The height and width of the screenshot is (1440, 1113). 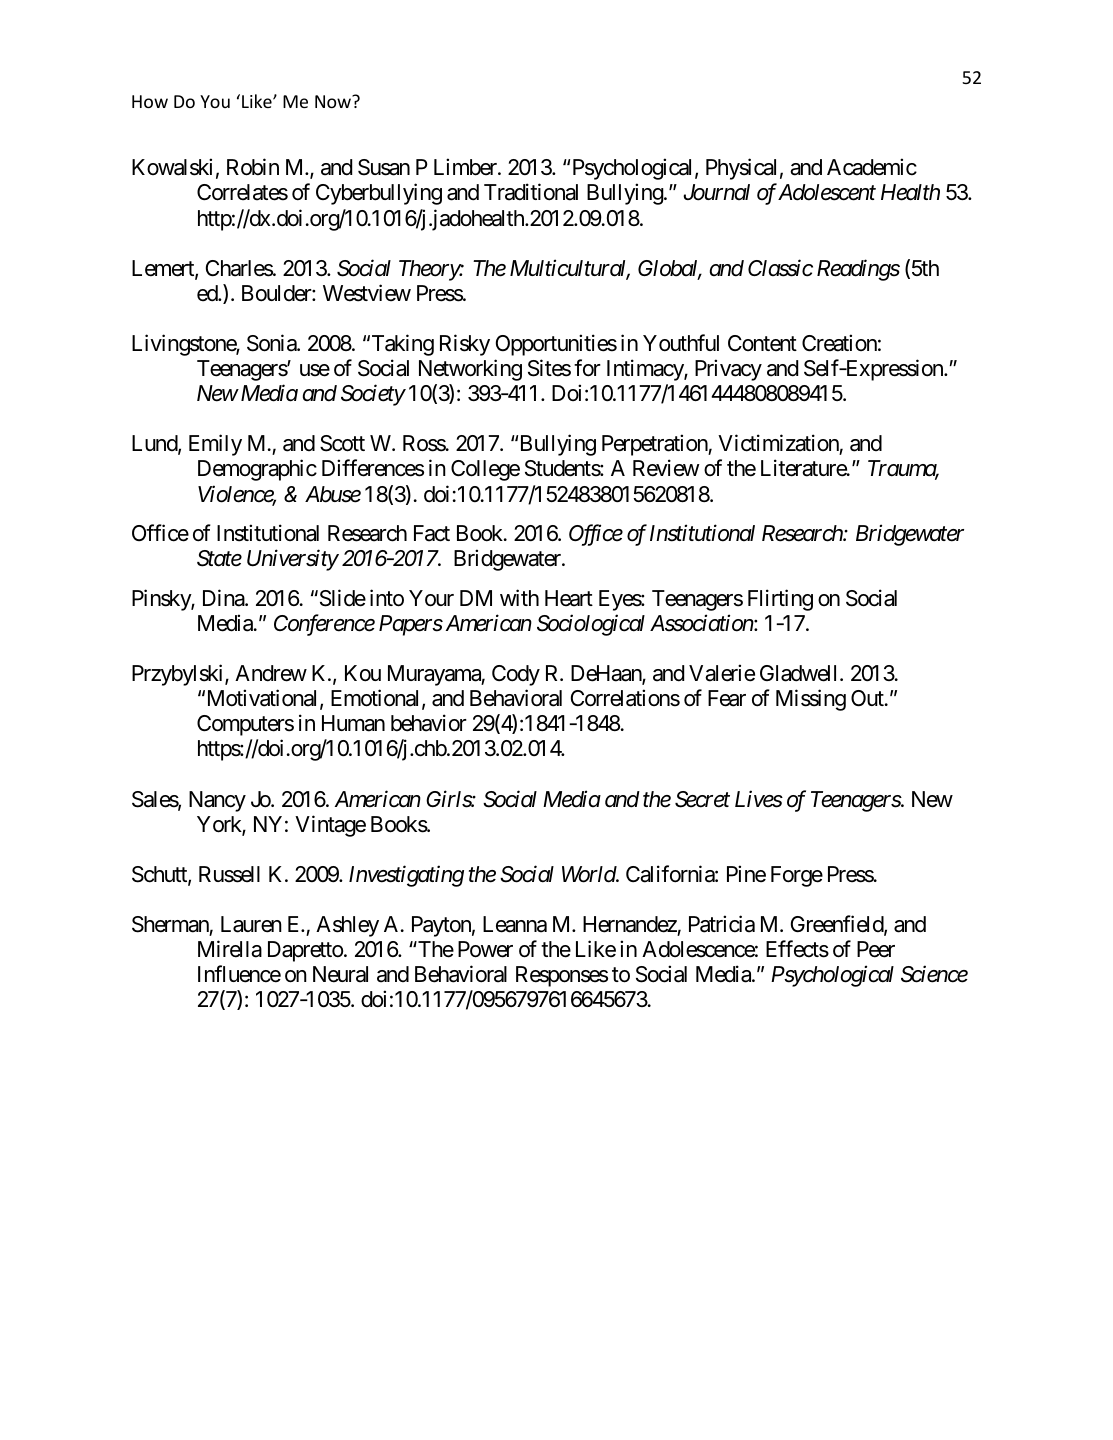 What do you see at coordinates (872, 167) in the screenshot?
I see `Academic` at bounding box center [872, 167].
